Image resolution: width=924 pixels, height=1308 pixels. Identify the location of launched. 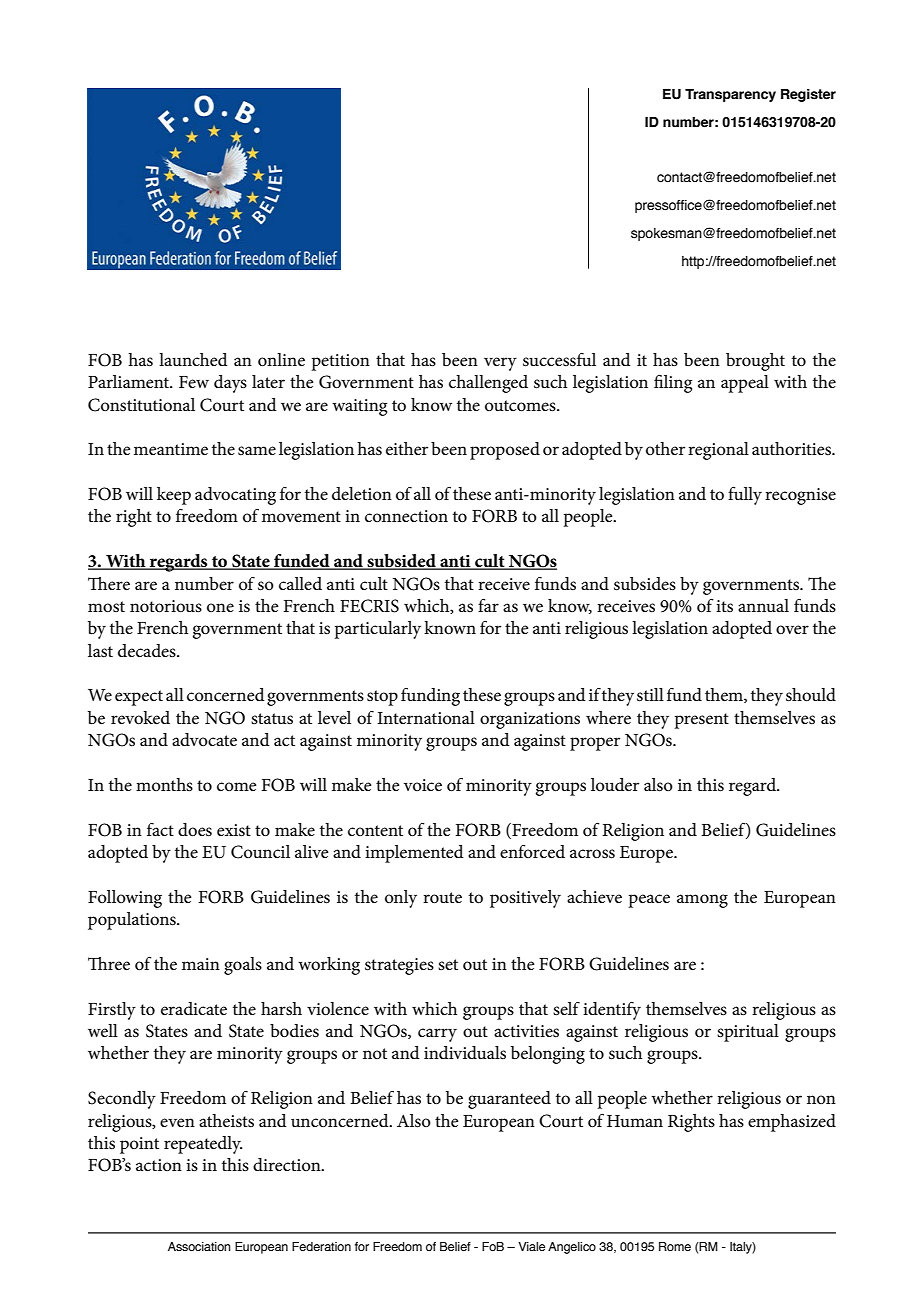
(193, 360).
